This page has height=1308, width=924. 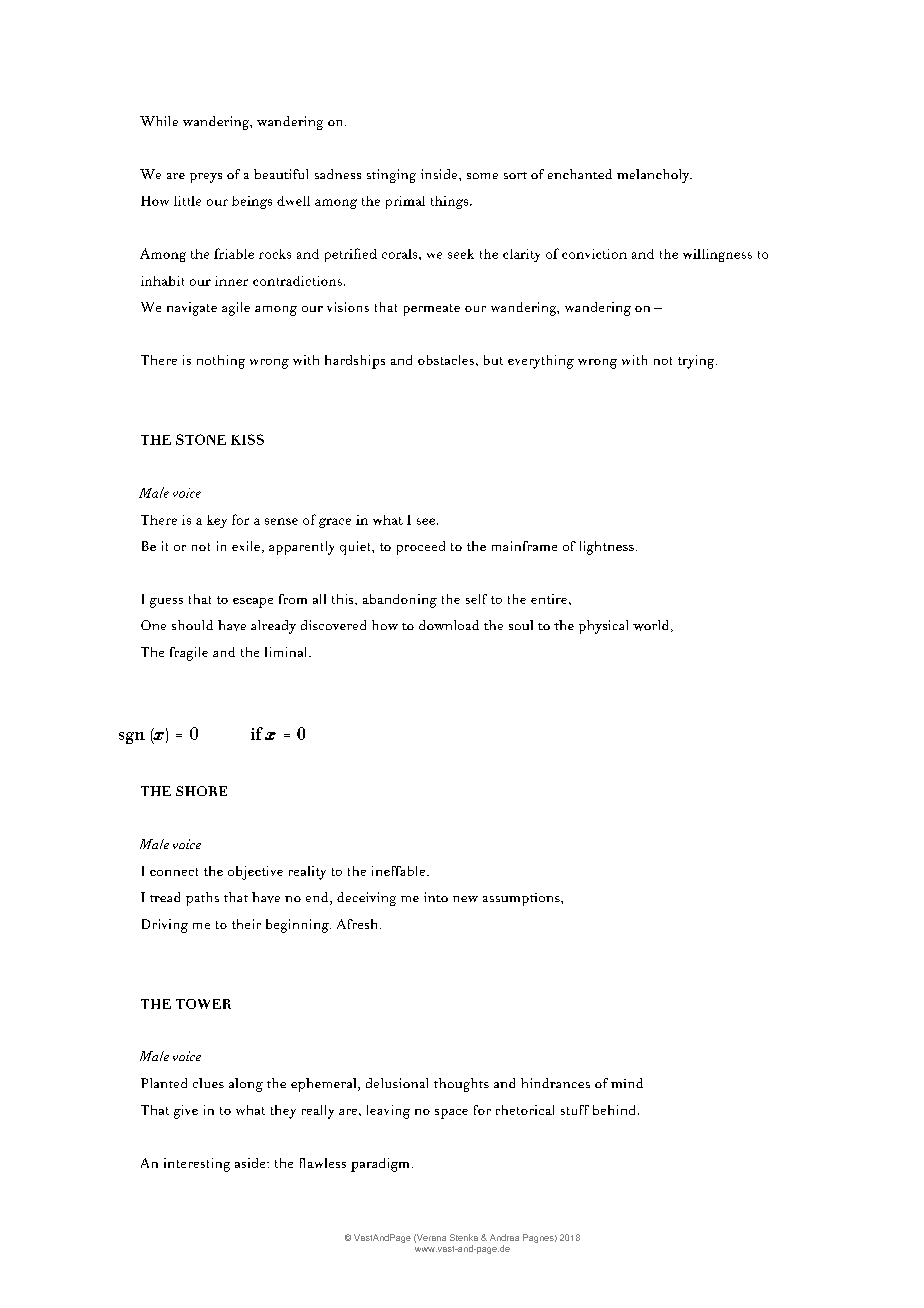 What do you see at coordinates (197, 1165) in the page?
I see `interesting` at bounding box center [197, 1165].
